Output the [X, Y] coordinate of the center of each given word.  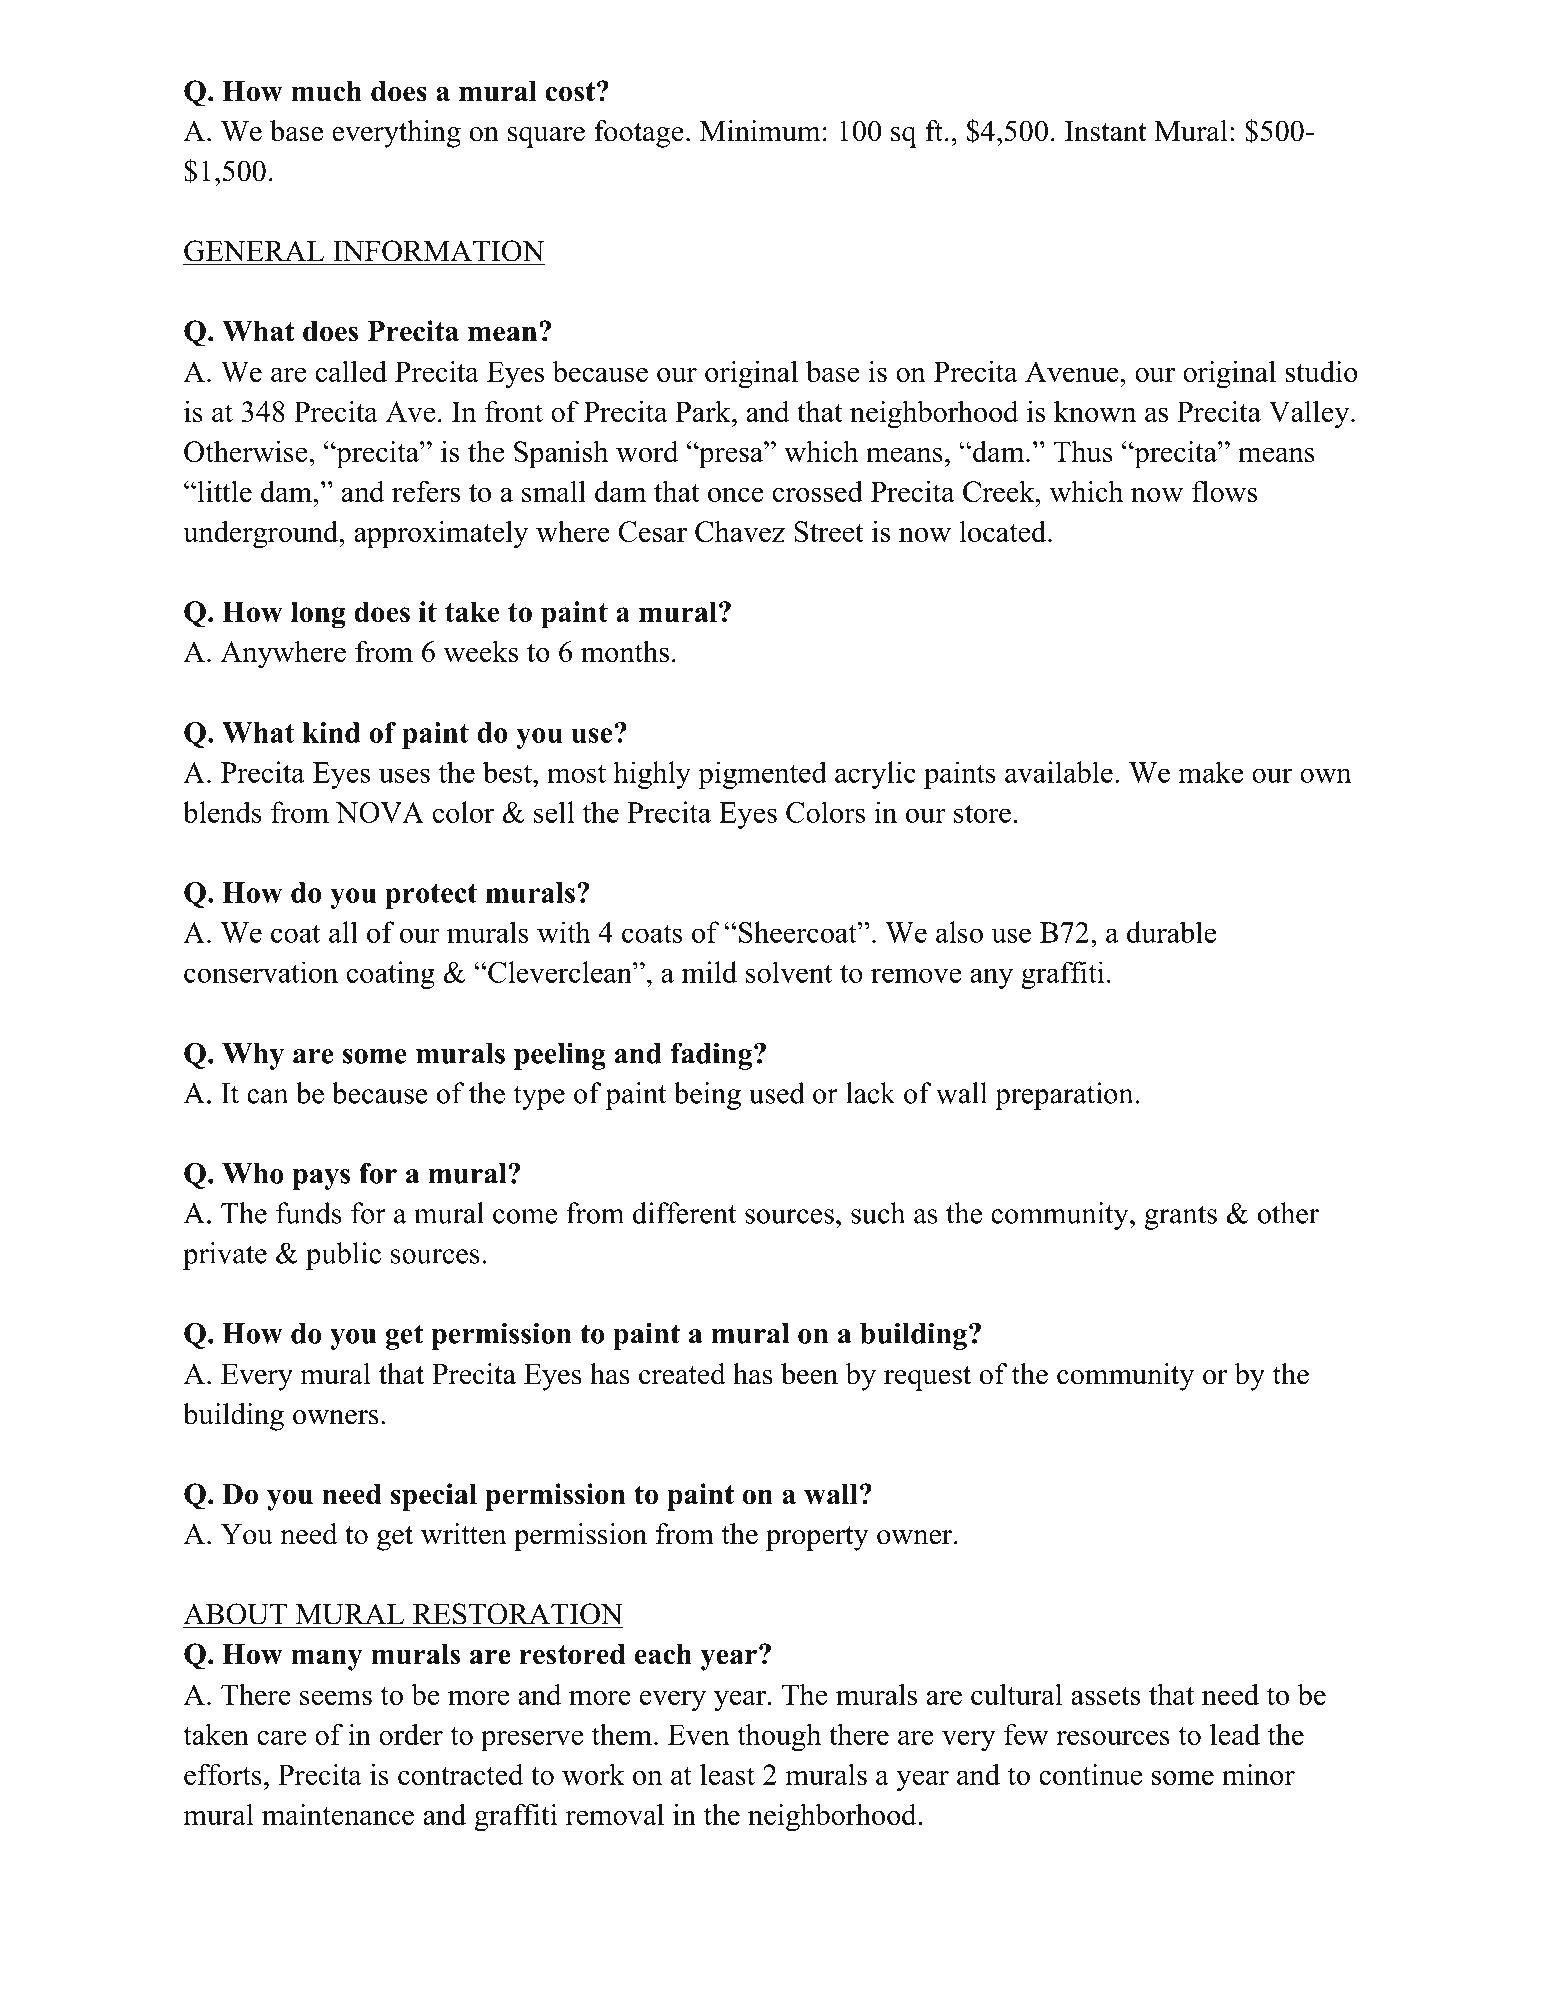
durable [1171, 932]
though [779, 1737]
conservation [261, 972]
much [326, 91]
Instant [1106, 131]
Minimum [760, 131]
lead [1235, 1734]
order [411, 1734]
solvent [789, 972]
